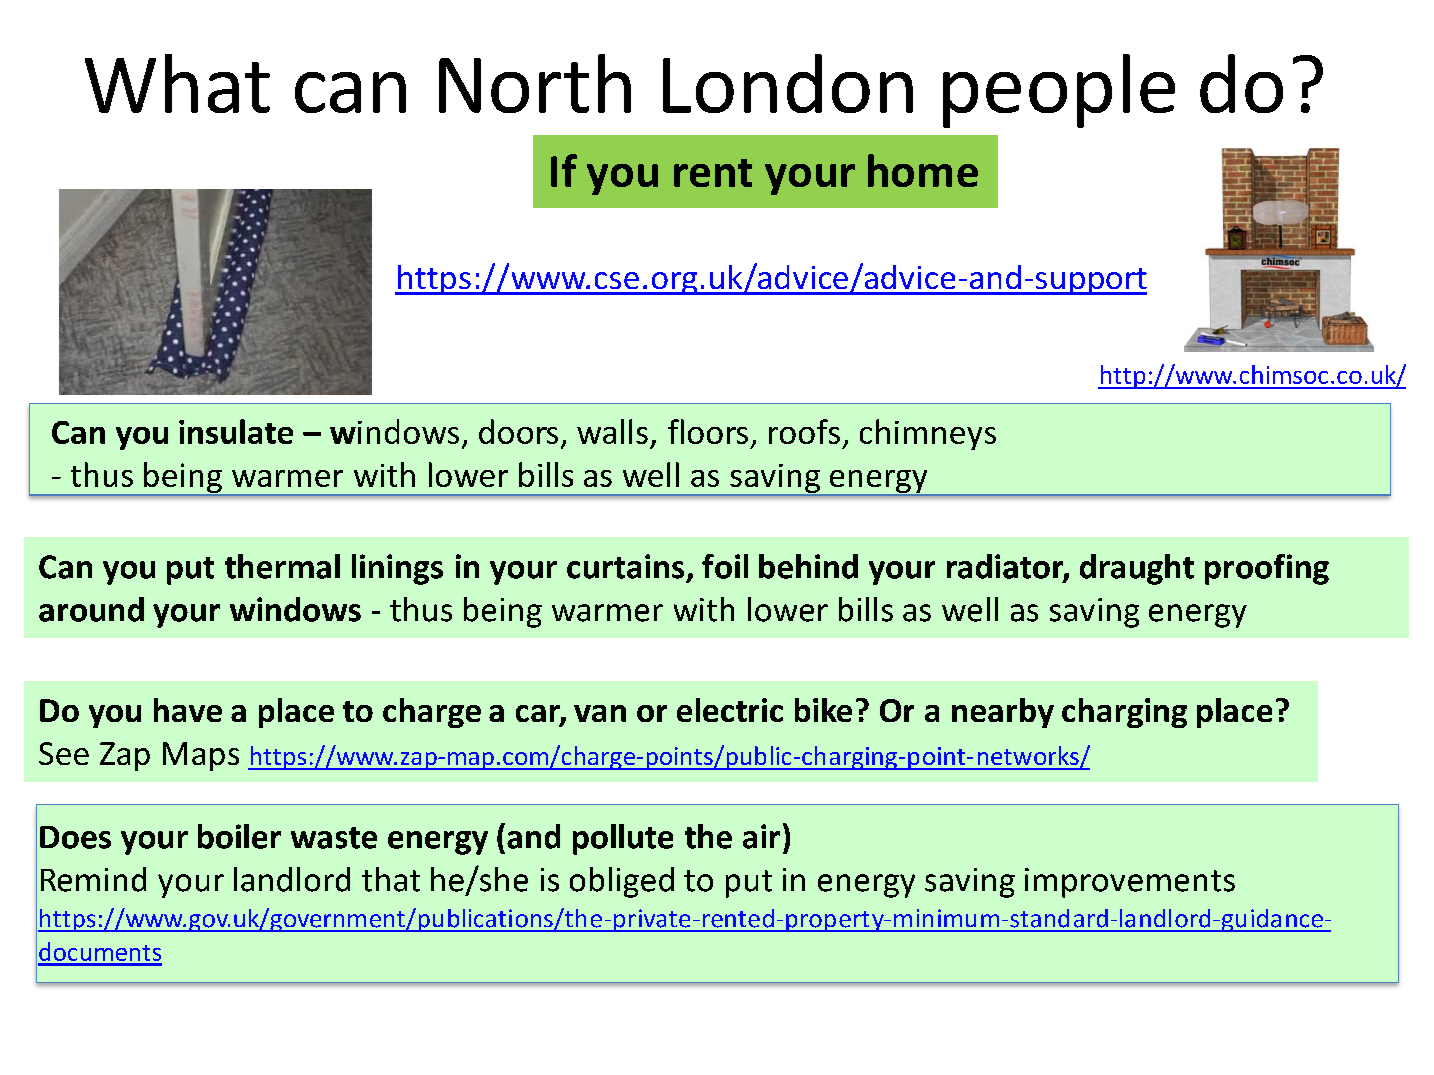 The width and height of the page is (1434, 1075). Describe the element at coordinates (708, 431) in the page. I see `floors` at that location.
